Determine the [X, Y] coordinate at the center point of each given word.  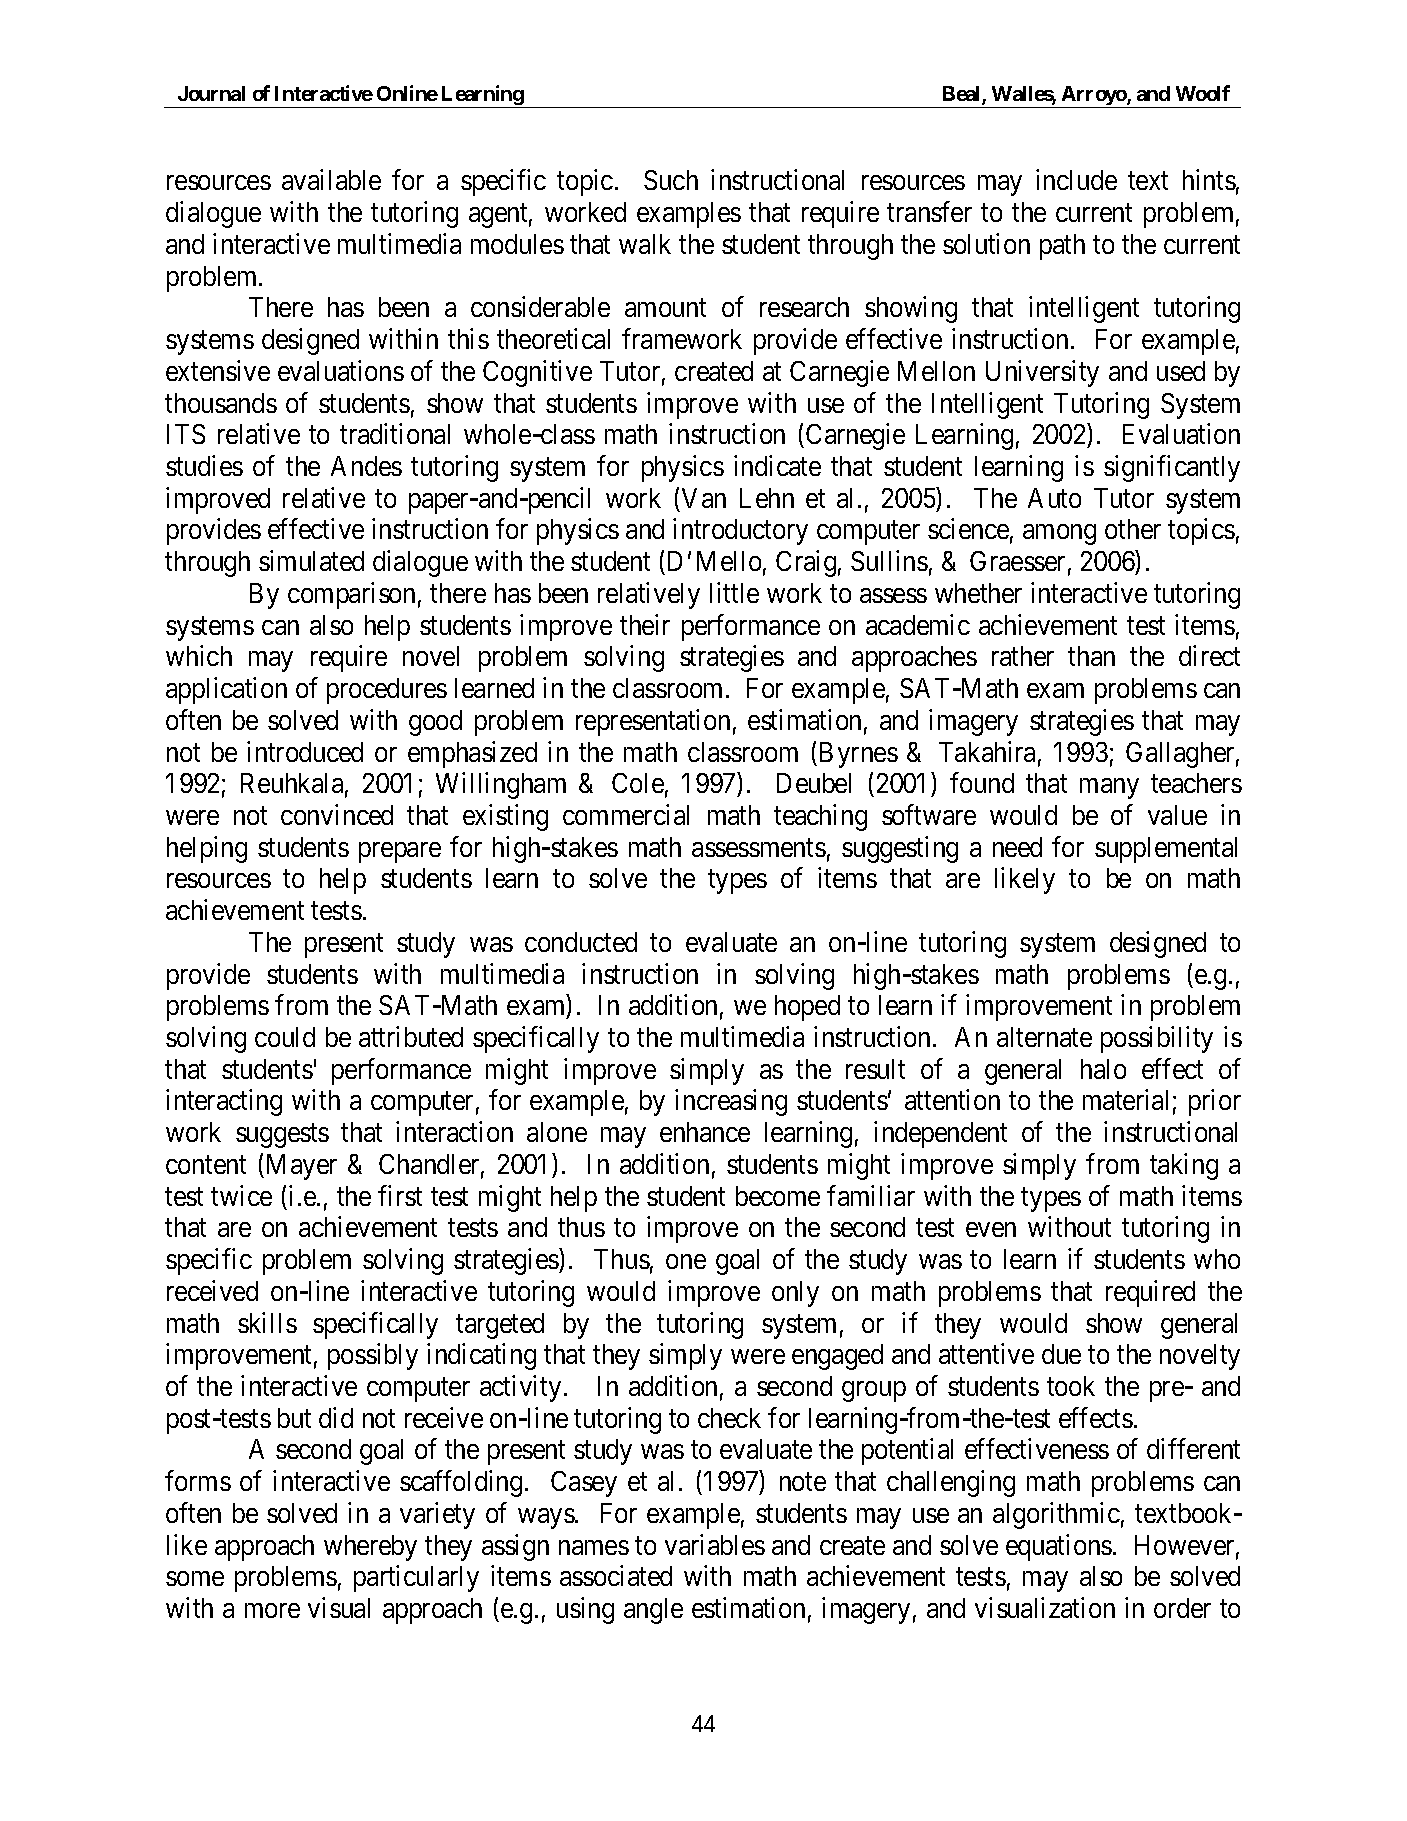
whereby [370, 1548]
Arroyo [1094, 97]
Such [671, 180]
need [1017, 847]
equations [1059, 1547]
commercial [626, 814]
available [331, 180]
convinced [337, 814]
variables [715, 1544]
